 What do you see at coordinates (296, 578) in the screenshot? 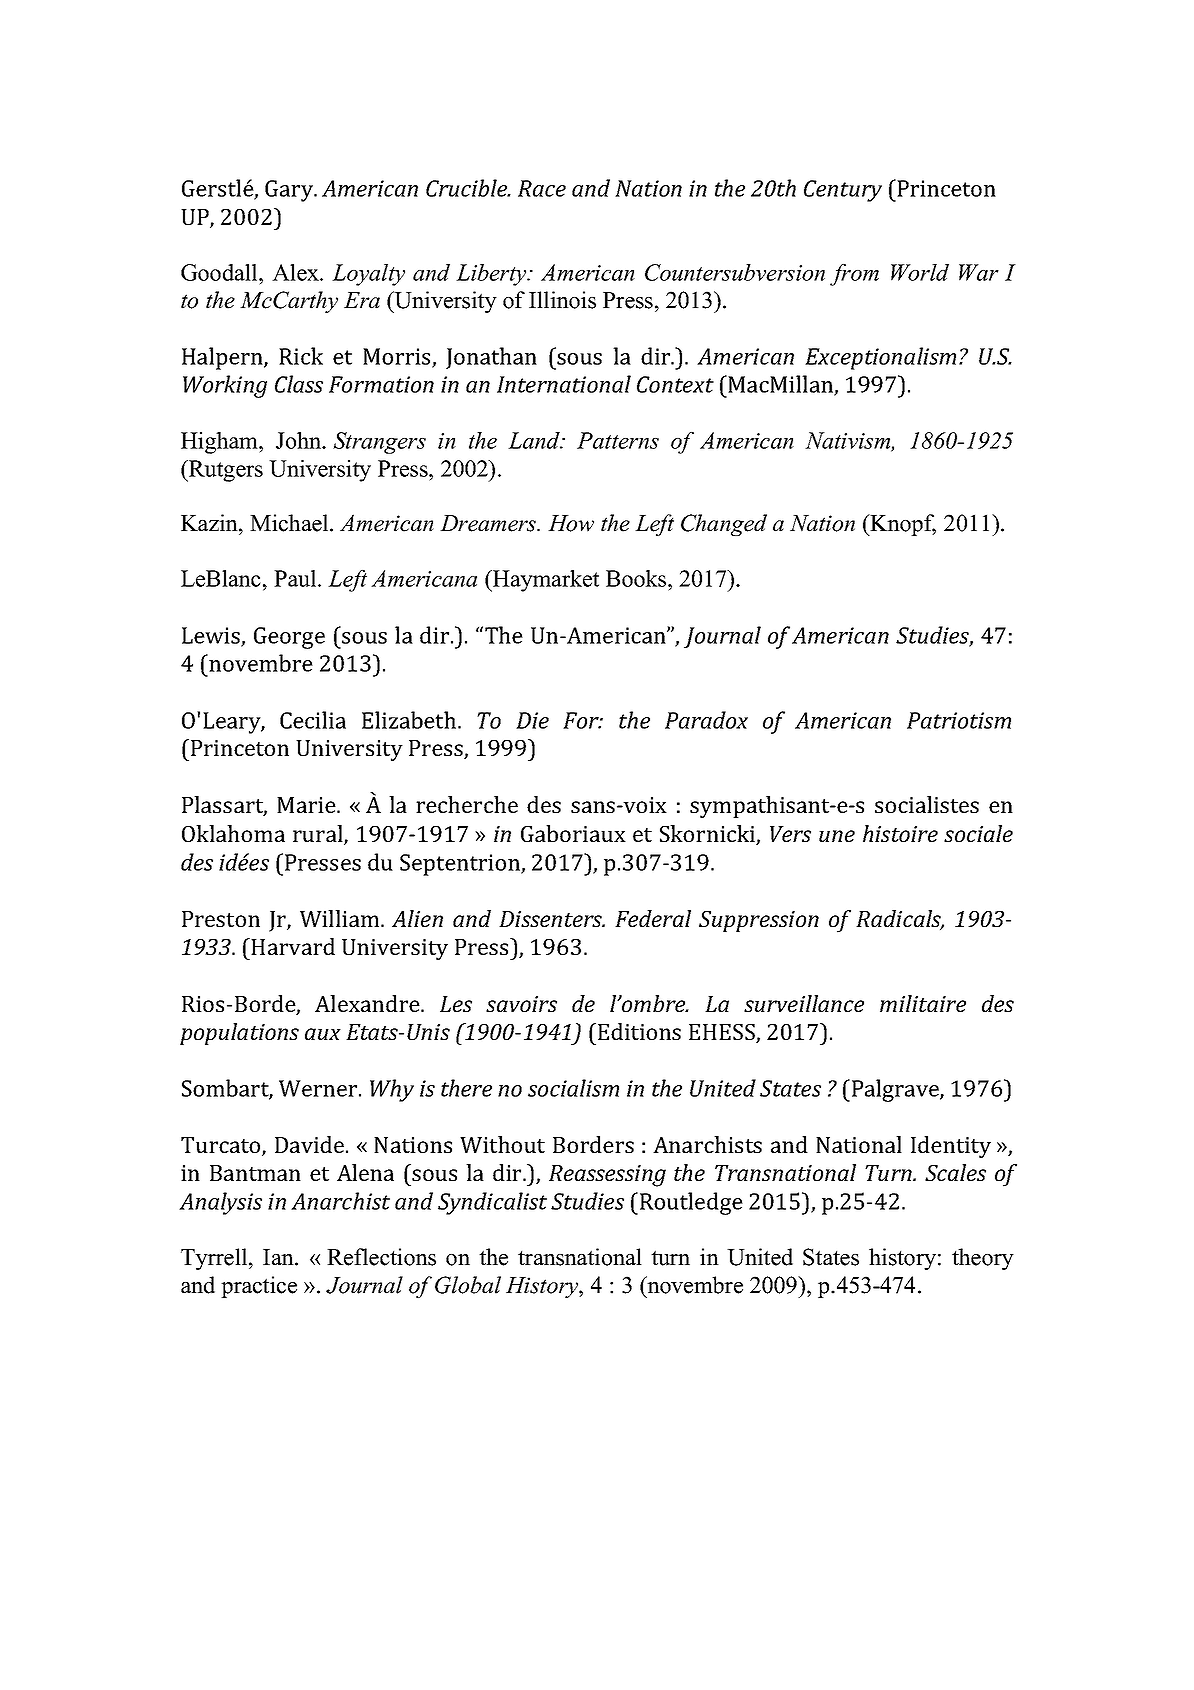
I see `Paul` at bounding box center [296, 578].
